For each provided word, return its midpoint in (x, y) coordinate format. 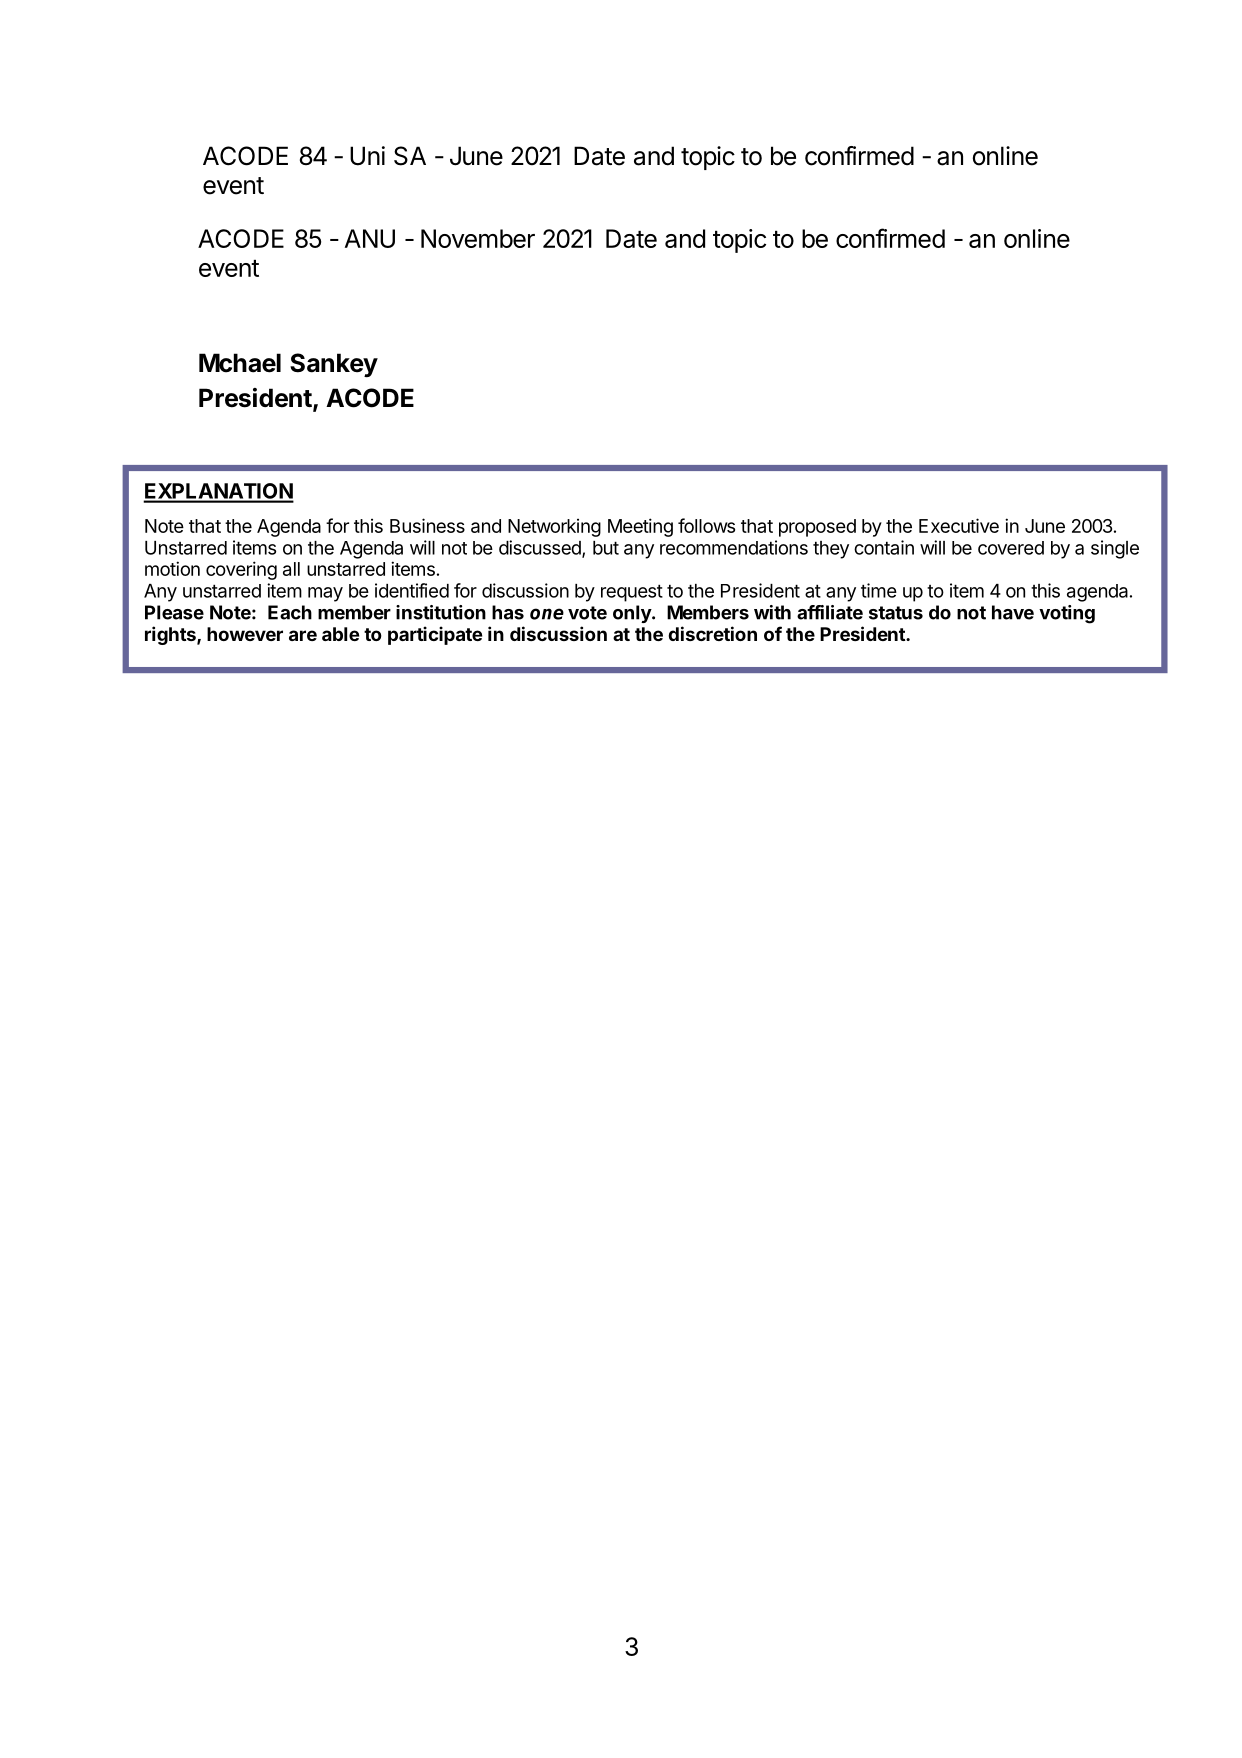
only (633, 614)
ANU (370, 238)
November (478, 238)
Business (427, 525)
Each (290, 612)
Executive (959, 525)
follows (706, 525)
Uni (367, 156)
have (1013, 612)
